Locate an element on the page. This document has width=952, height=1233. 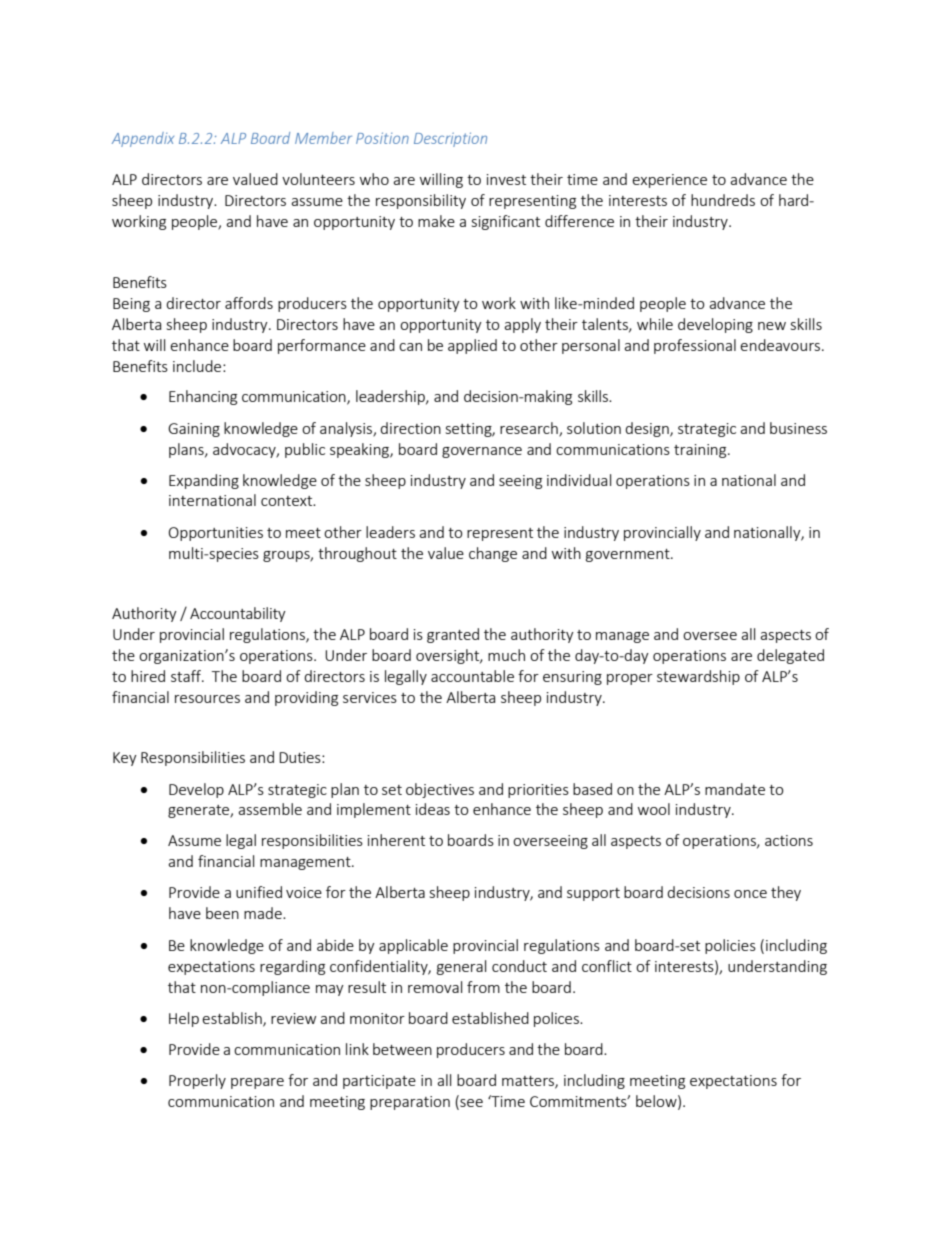
stewardship is located at coordinates (698, 677).
